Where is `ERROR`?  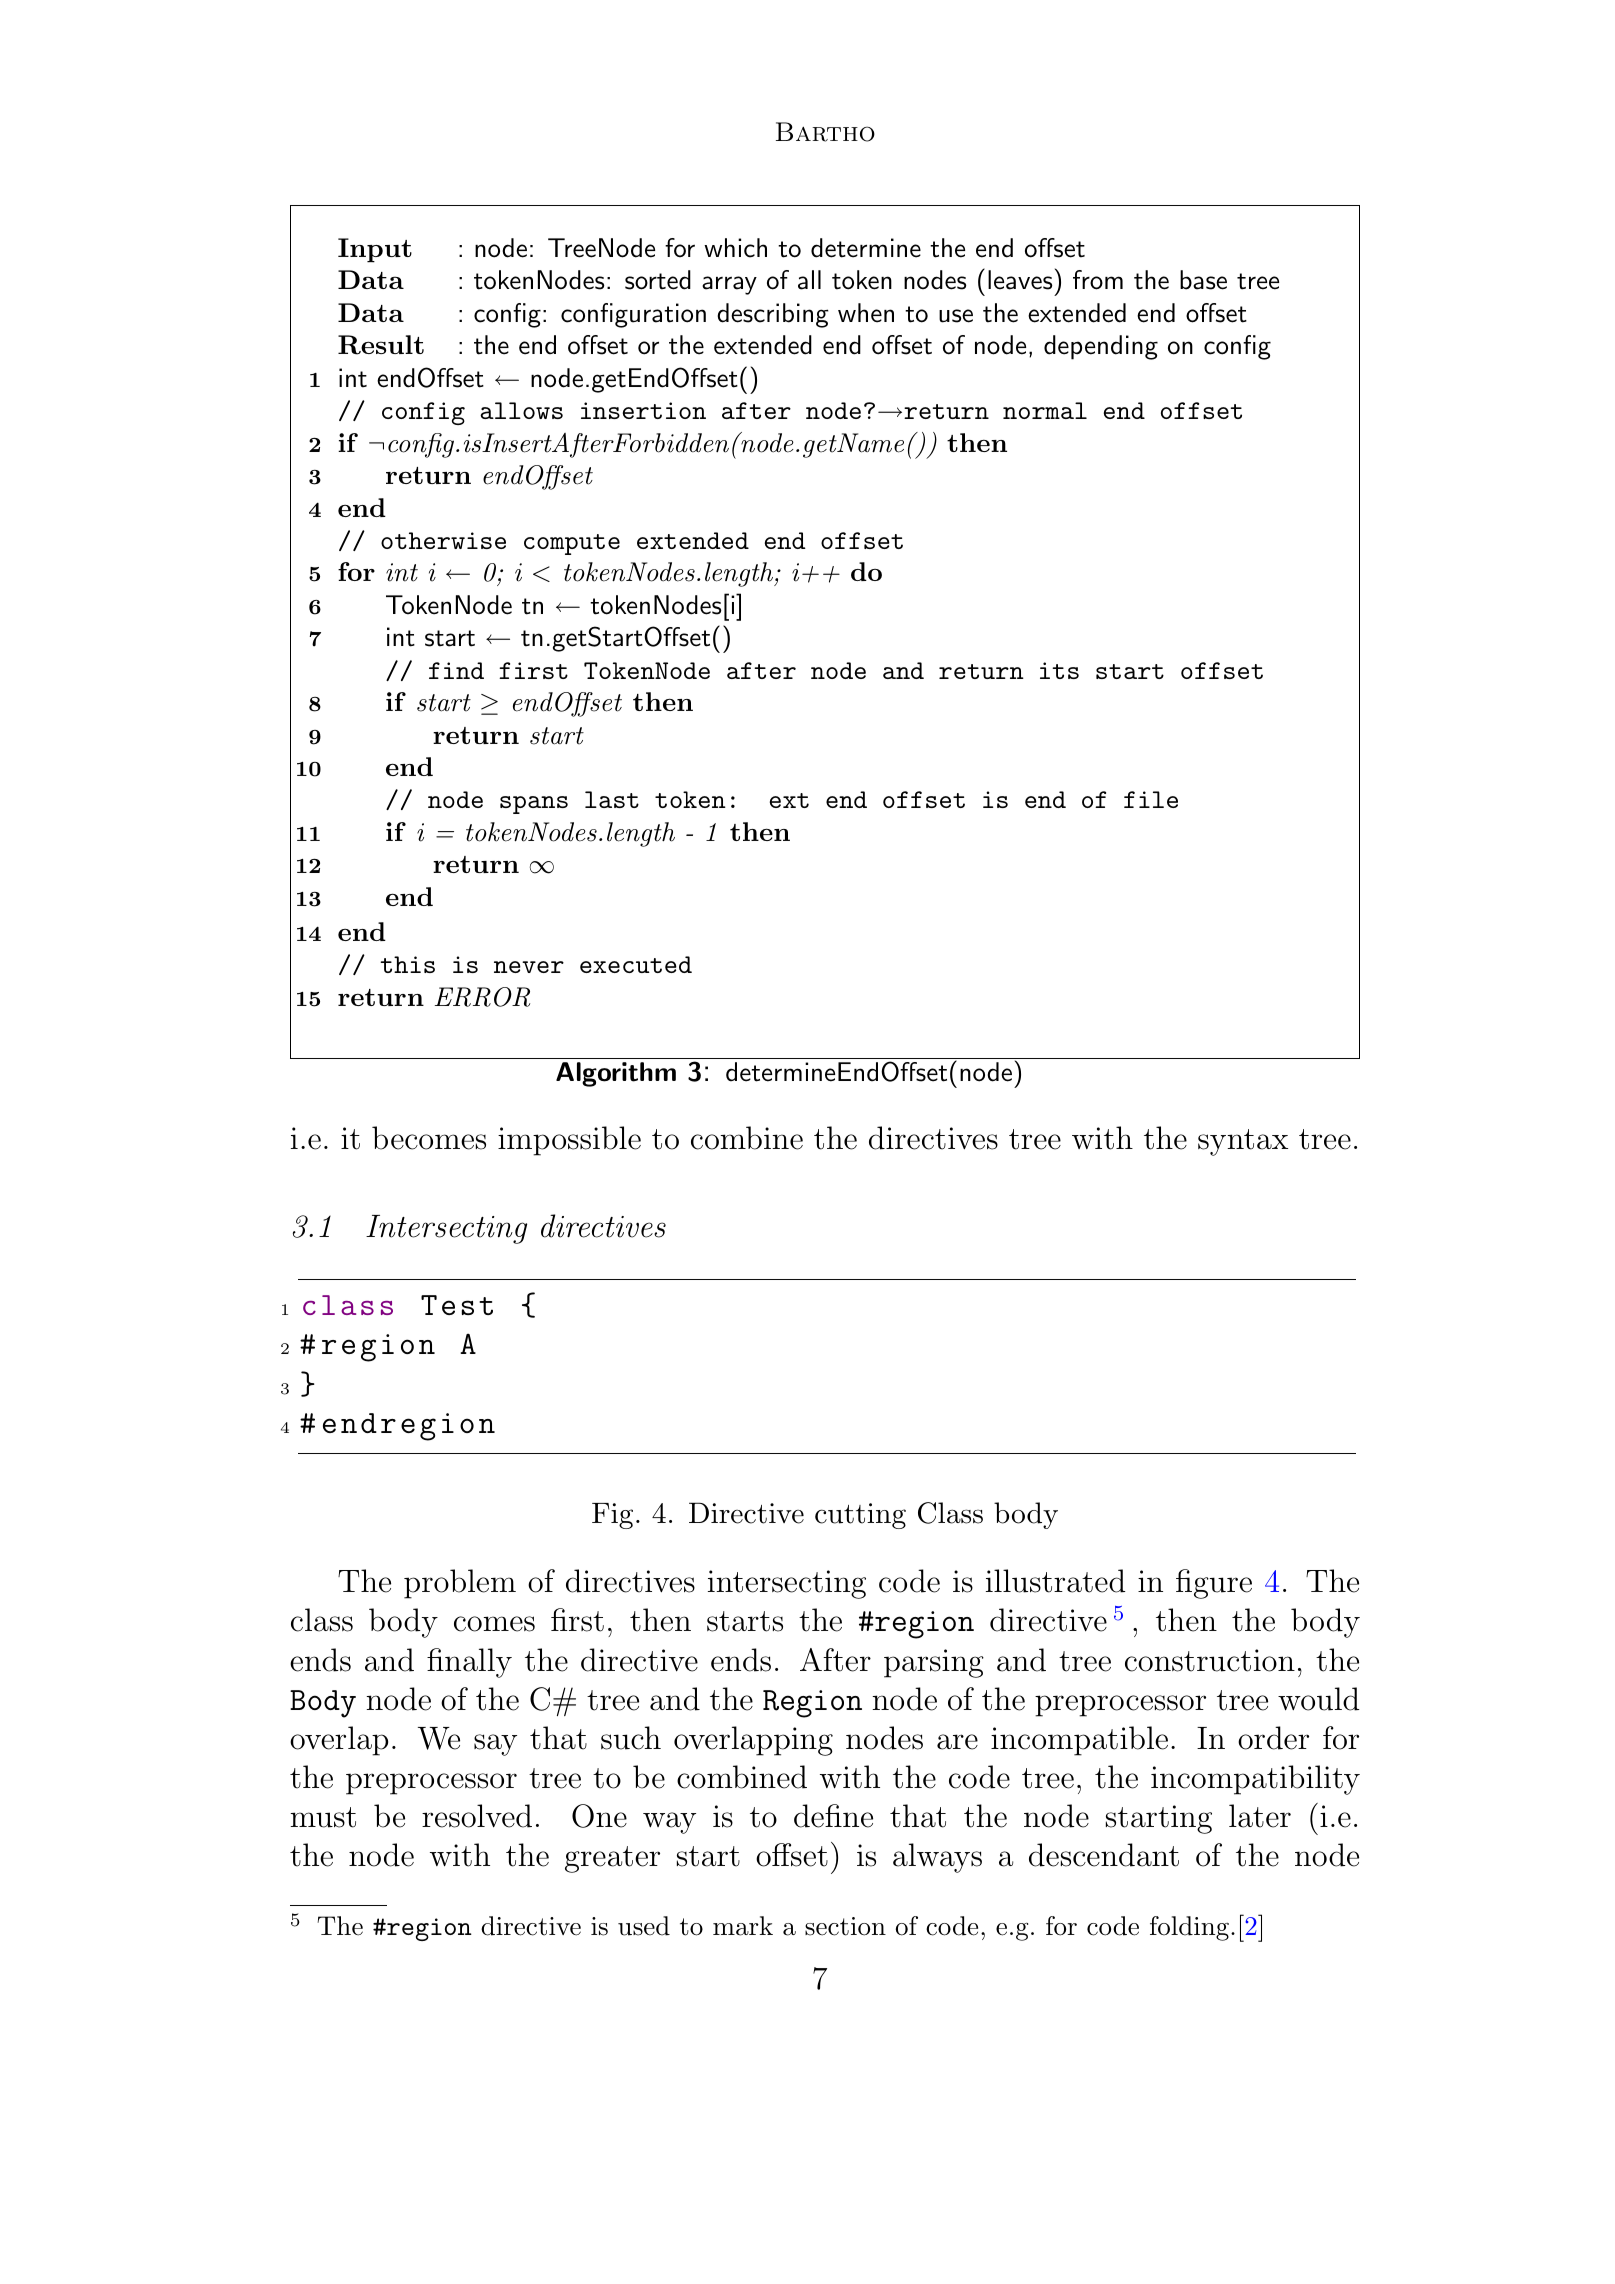 ERROR is located at coordinates (482, 997).
